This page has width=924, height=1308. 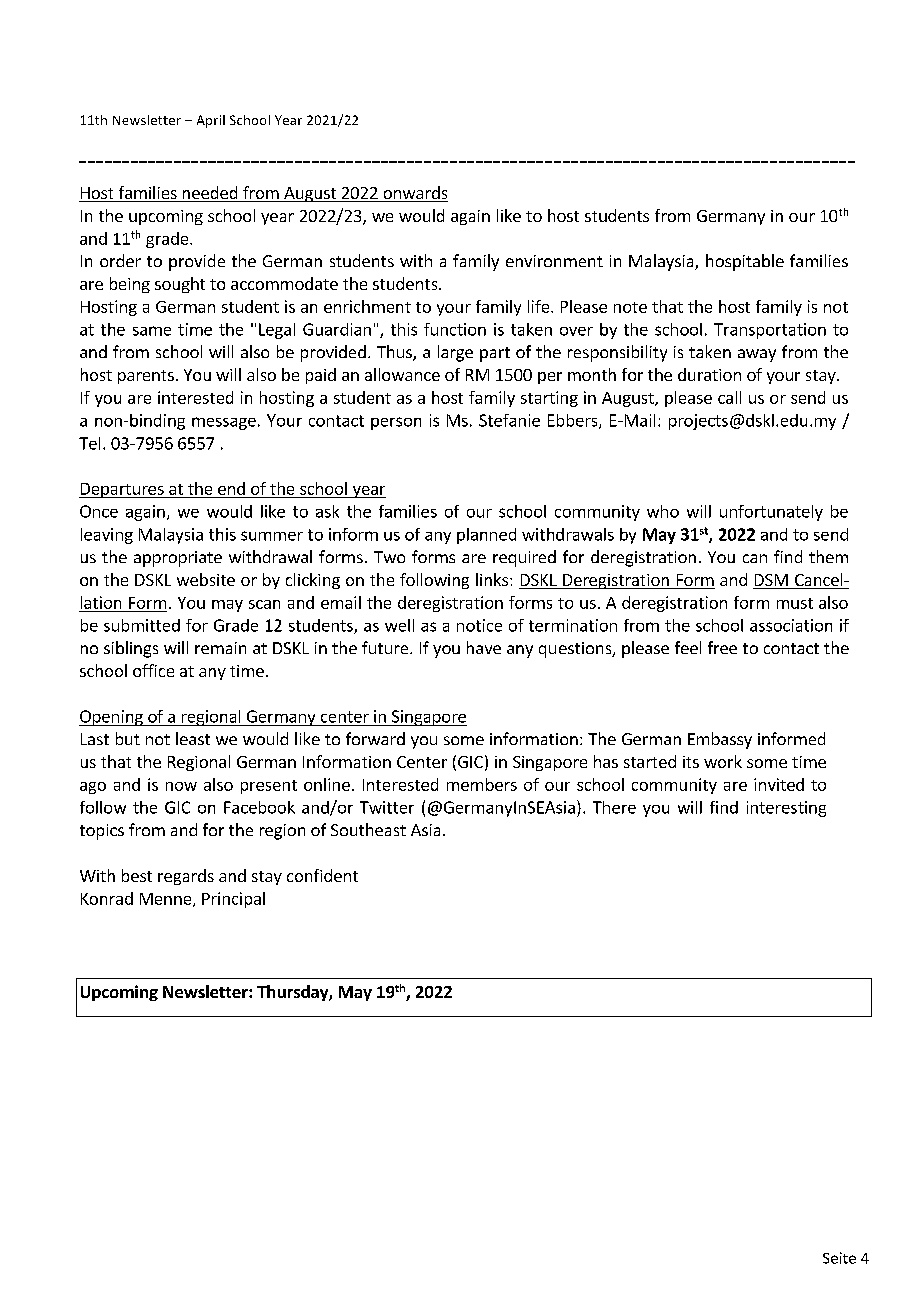 What do you see at coordinates (745, 262) in the page?
I see `hospitable` at bounding box center [745, 262].
